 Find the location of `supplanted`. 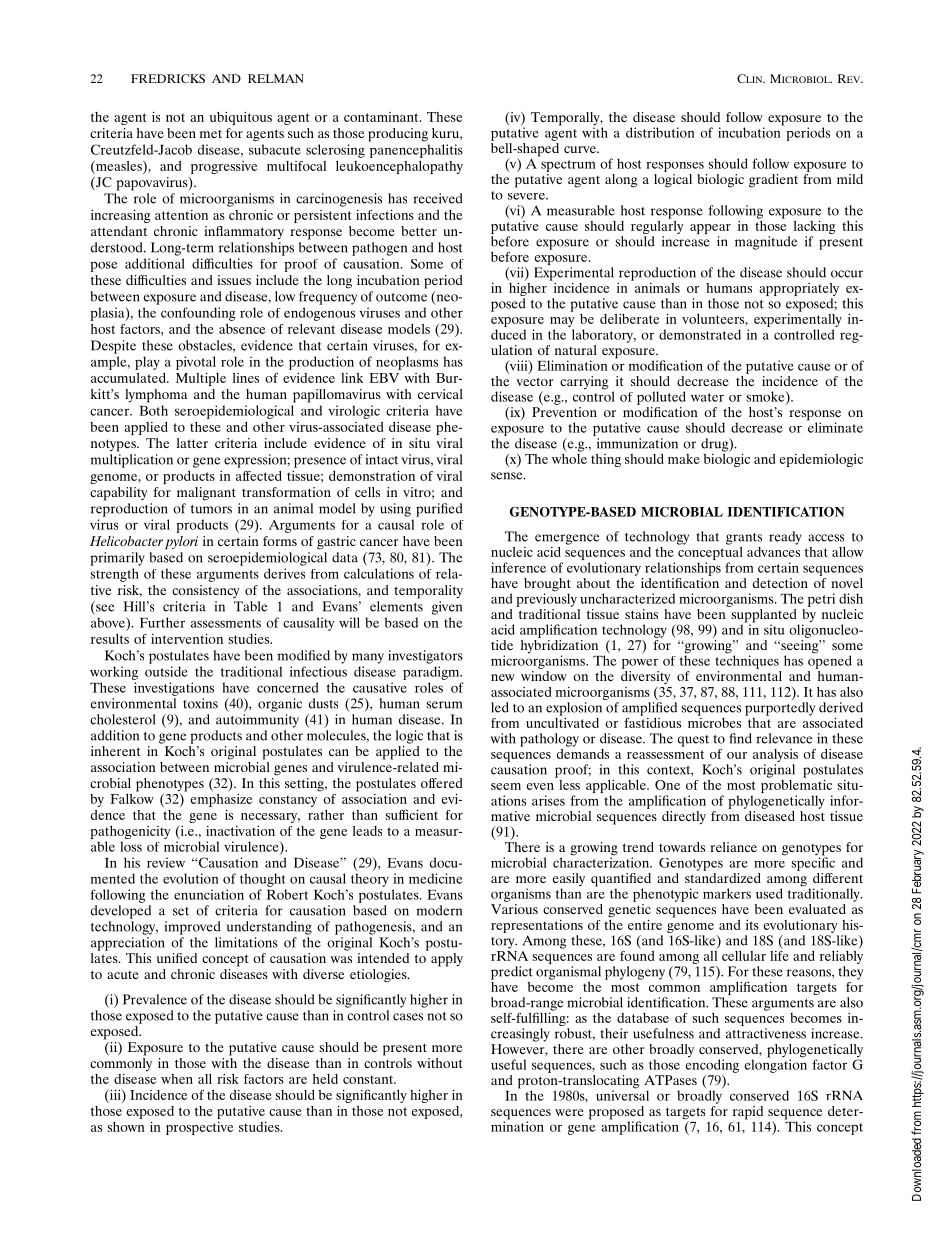

supplanted is located at coordinates (764, 615).
